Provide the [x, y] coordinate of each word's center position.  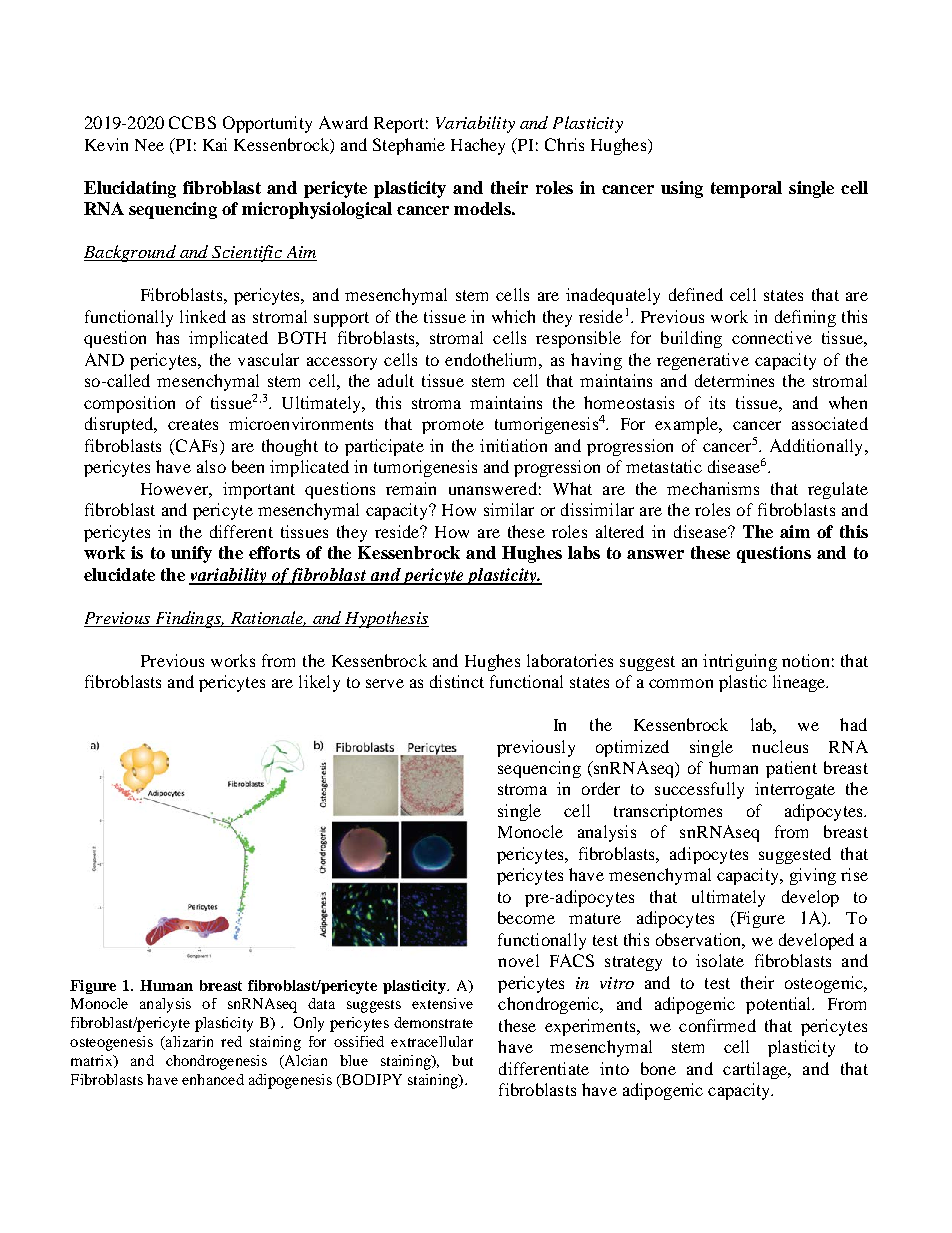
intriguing [740, 662]
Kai [215, 144]
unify [191, 554]
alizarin [188, 1043]
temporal [746, 189]
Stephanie [409, 146]
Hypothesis [386, 619]
